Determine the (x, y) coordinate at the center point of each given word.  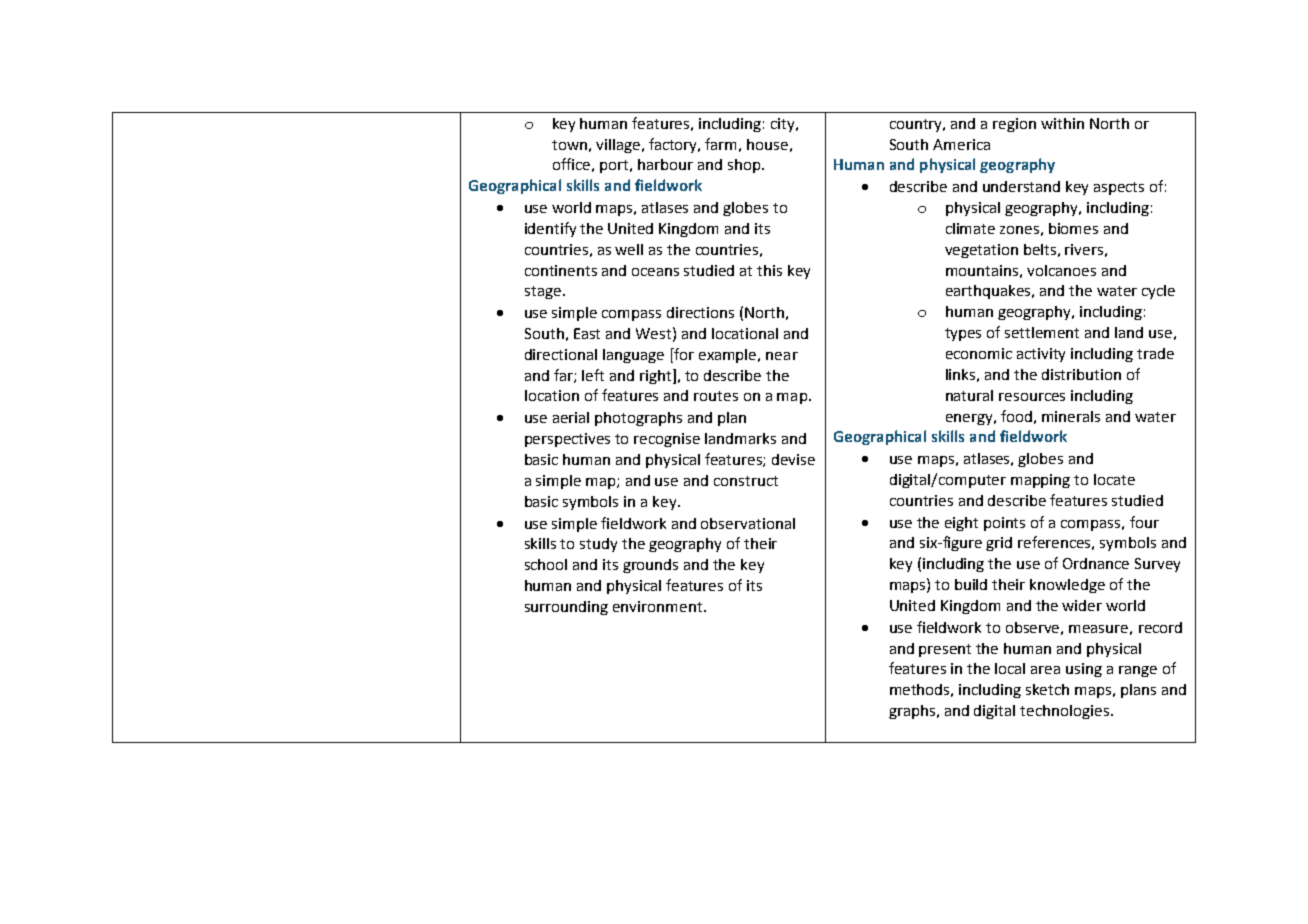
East (587, 333)
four (1144, 522)
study (598, 545)
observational (748, 523)
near (782, 356)
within (1062, 123)
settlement (1042, 332)
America (961, 144)
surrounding (566, 608)
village (618, 146)
